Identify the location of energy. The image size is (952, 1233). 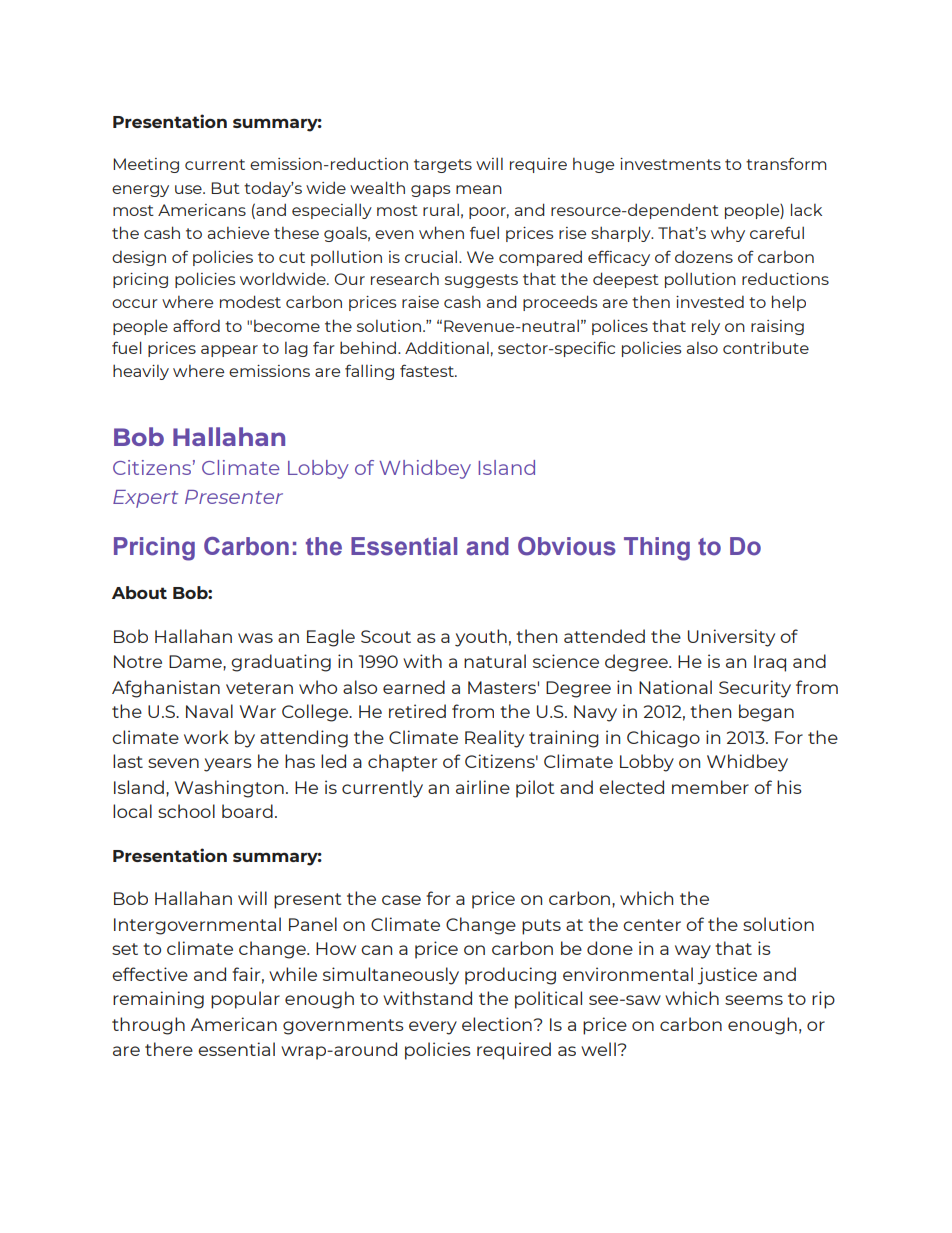
(140, 191).
